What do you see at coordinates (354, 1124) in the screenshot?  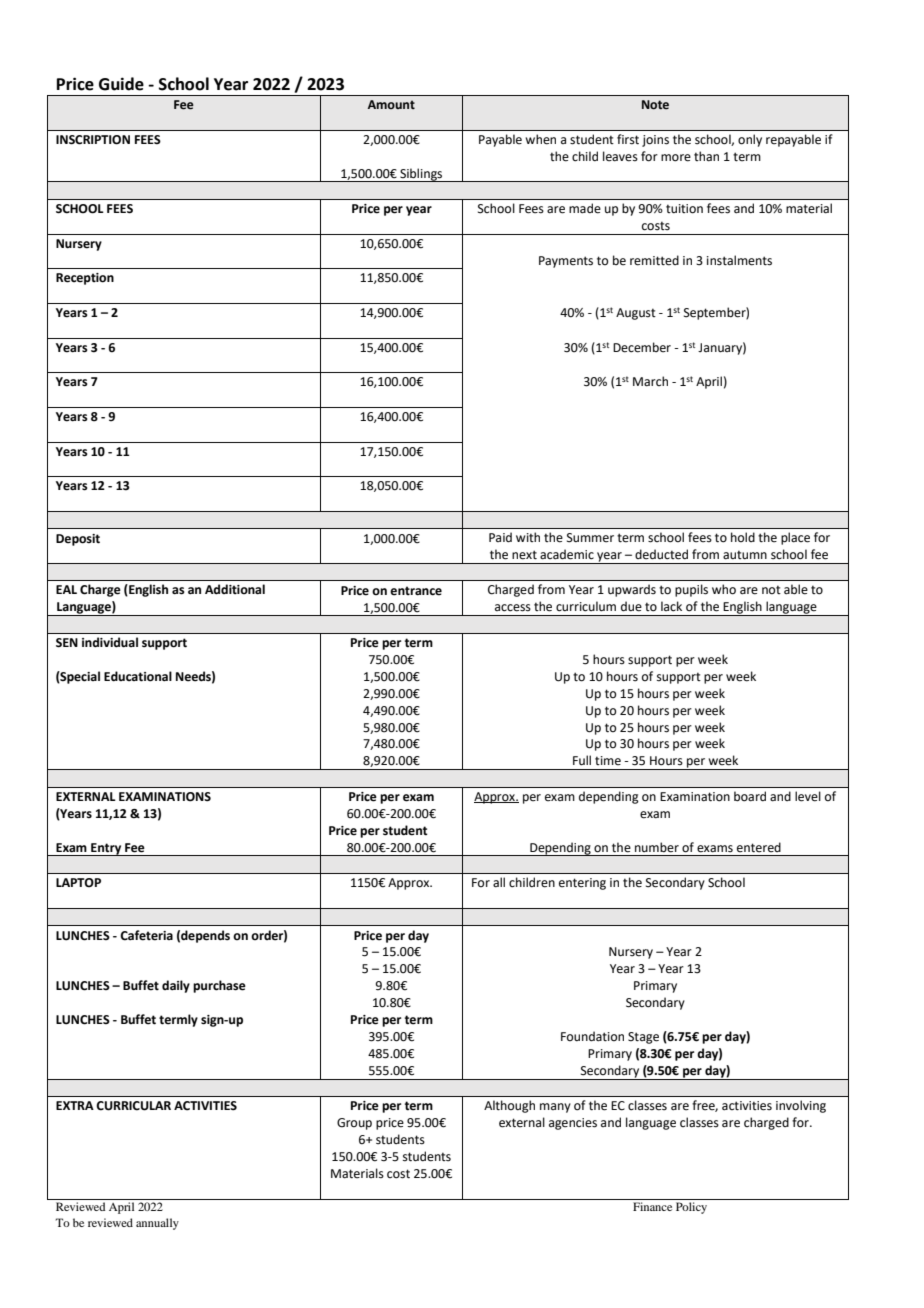 I see `Group` at bounding box center [354, 1124].
